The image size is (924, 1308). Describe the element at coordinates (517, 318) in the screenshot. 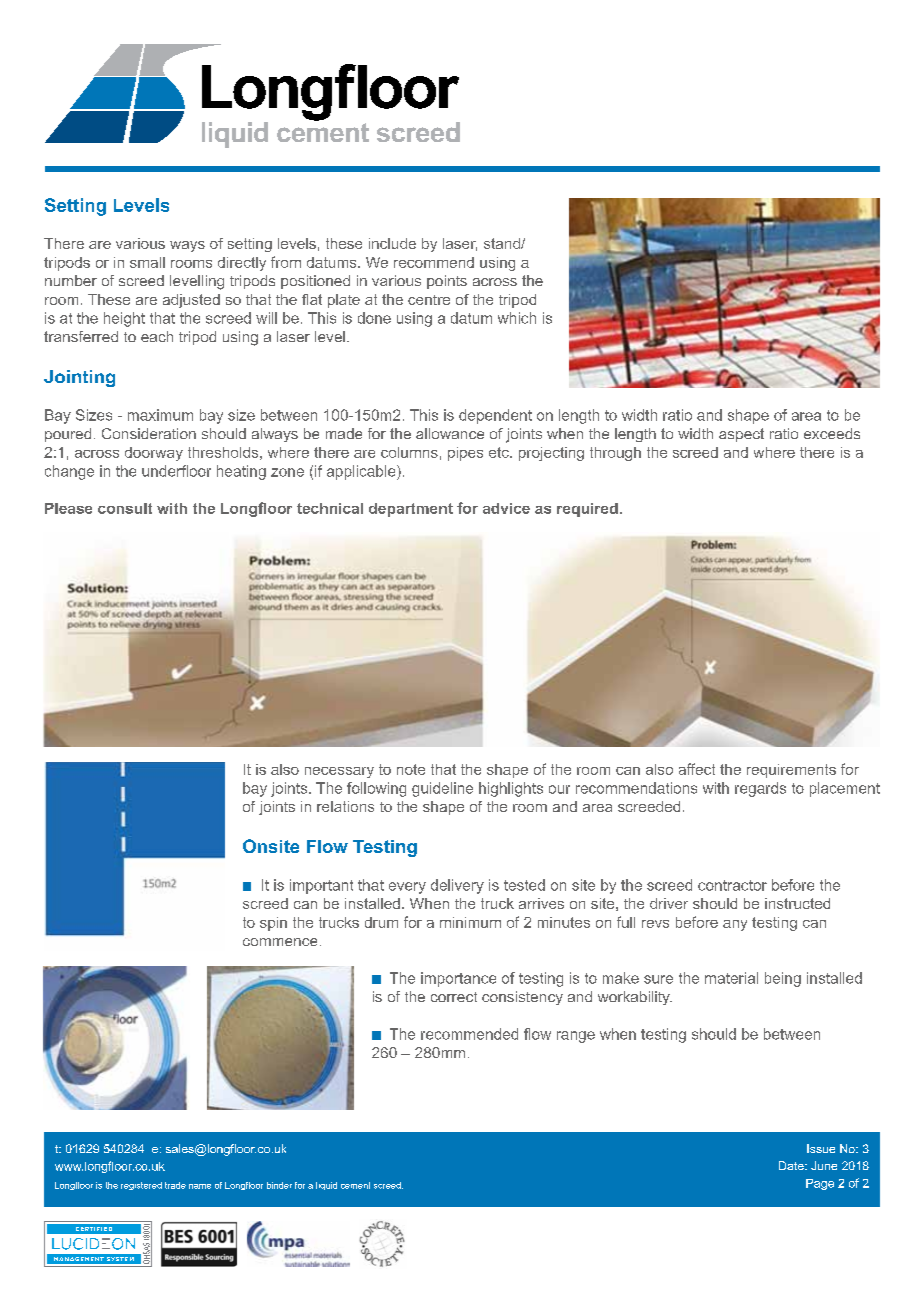

I see `which` at that location.
